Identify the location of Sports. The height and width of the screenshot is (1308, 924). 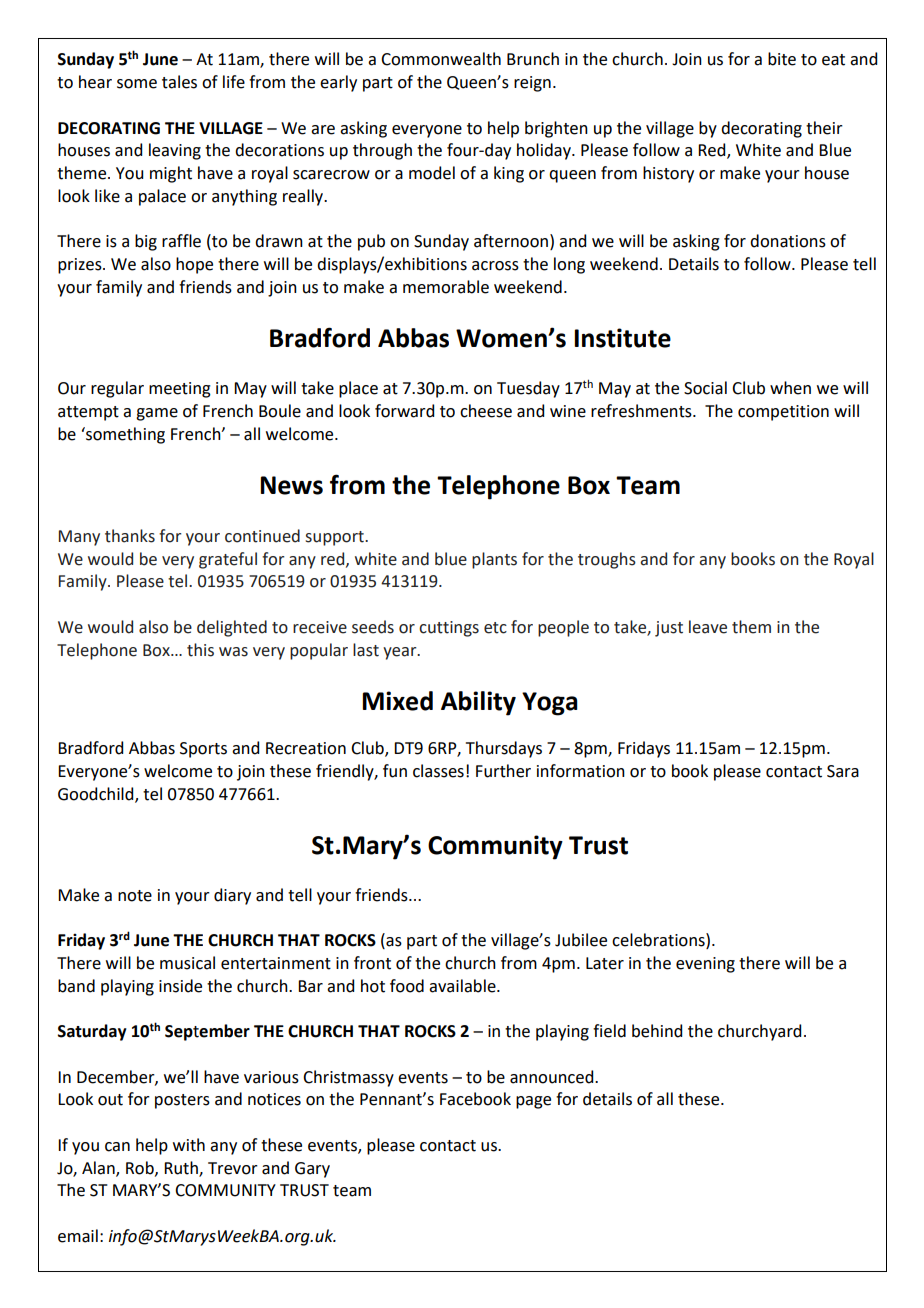
(203, 750).
